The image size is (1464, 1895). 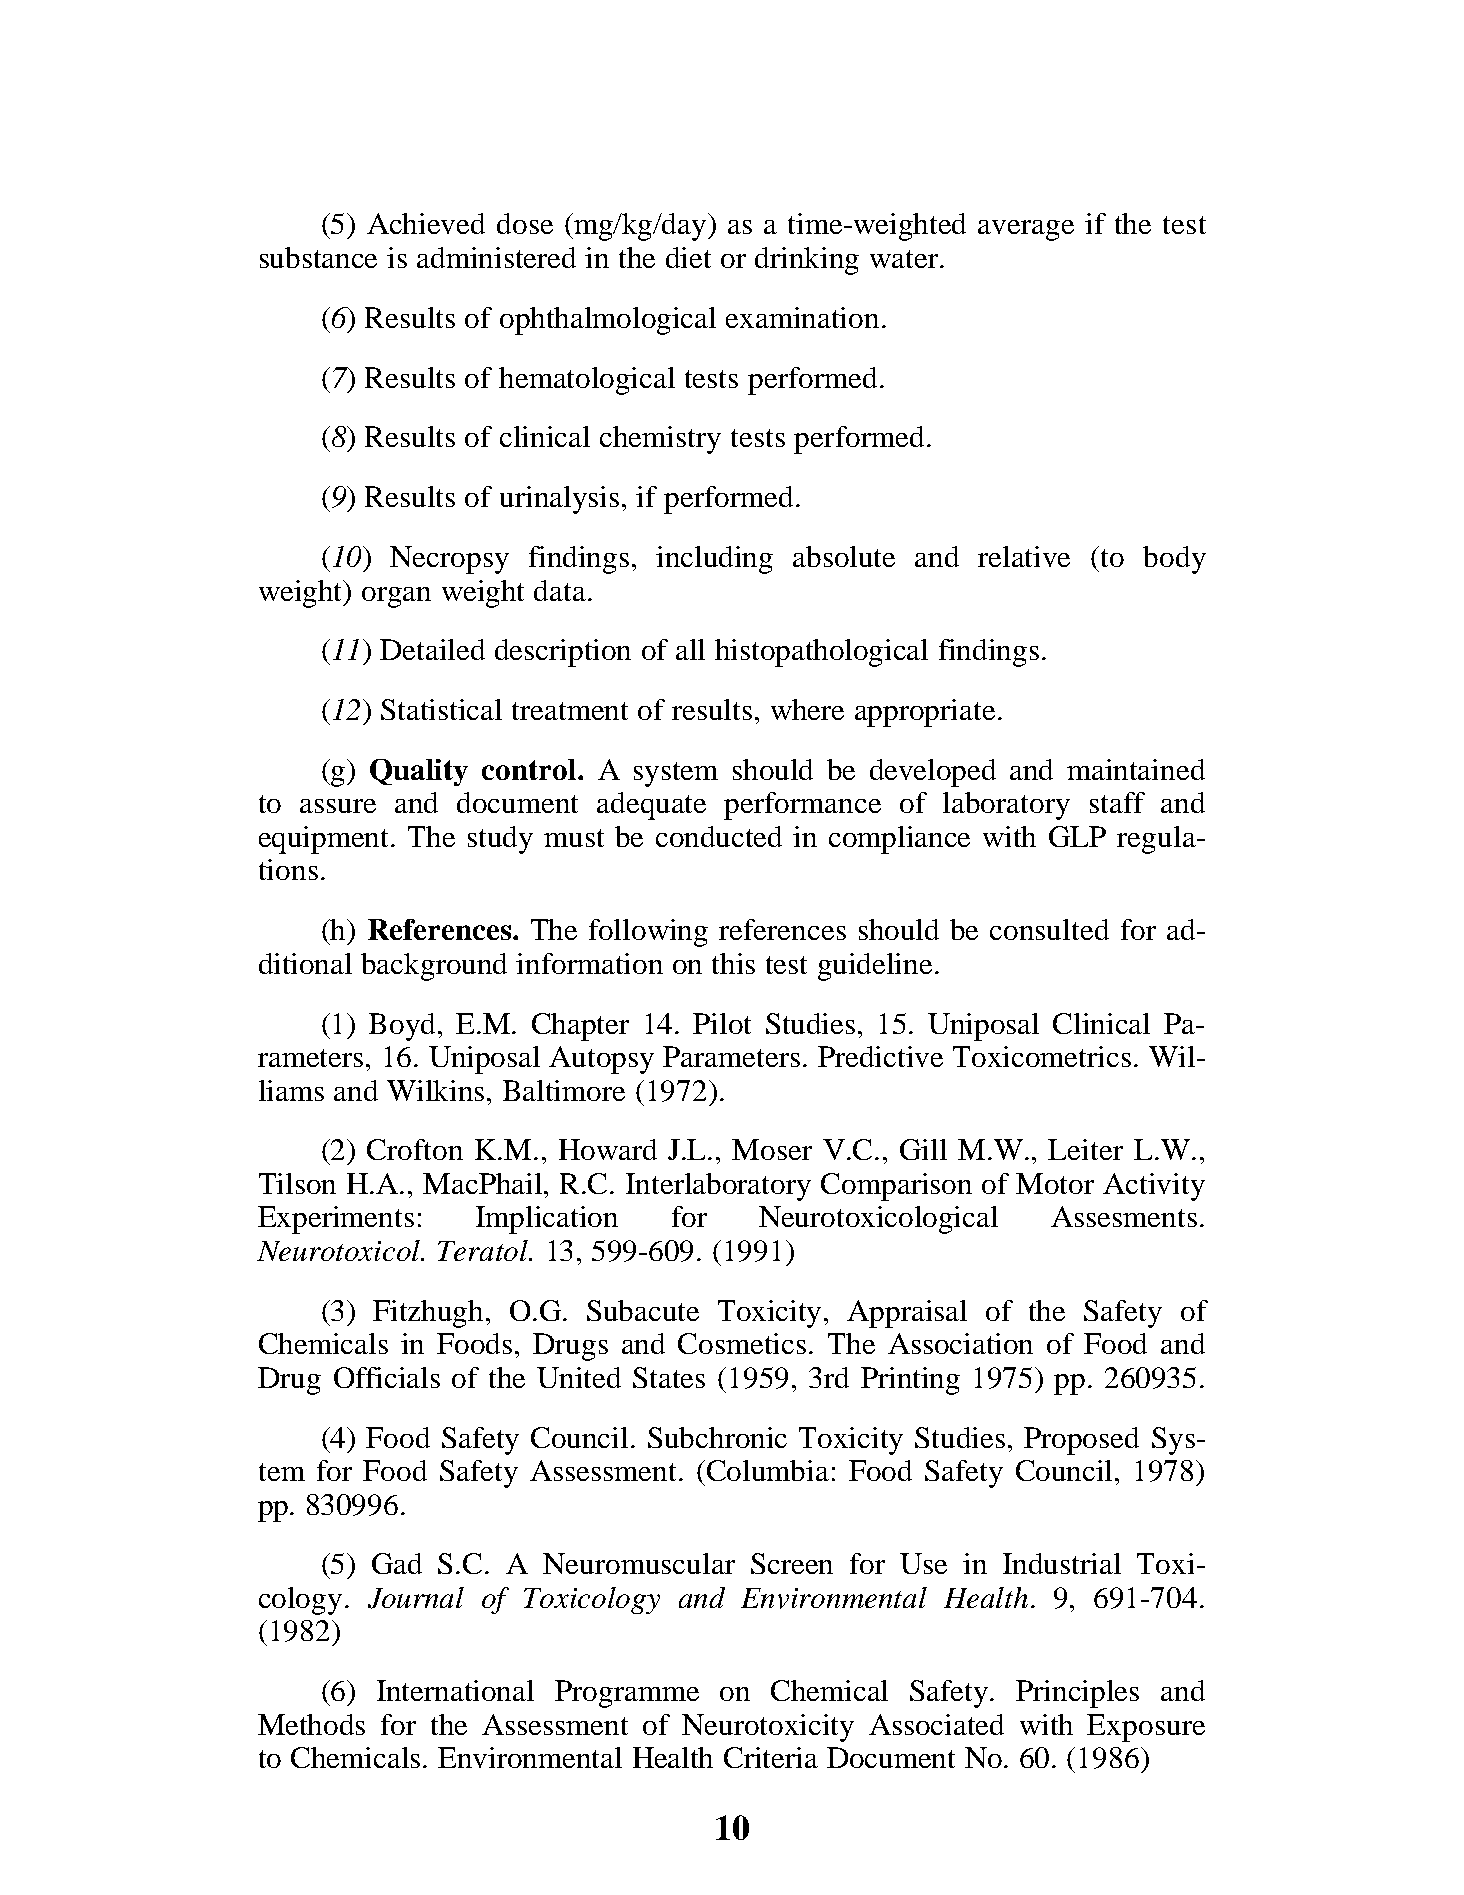 What do you see at coordinates (1077, 1694) in the screenshot?
I see `Principles` at bounding box center [1077, 1694].
